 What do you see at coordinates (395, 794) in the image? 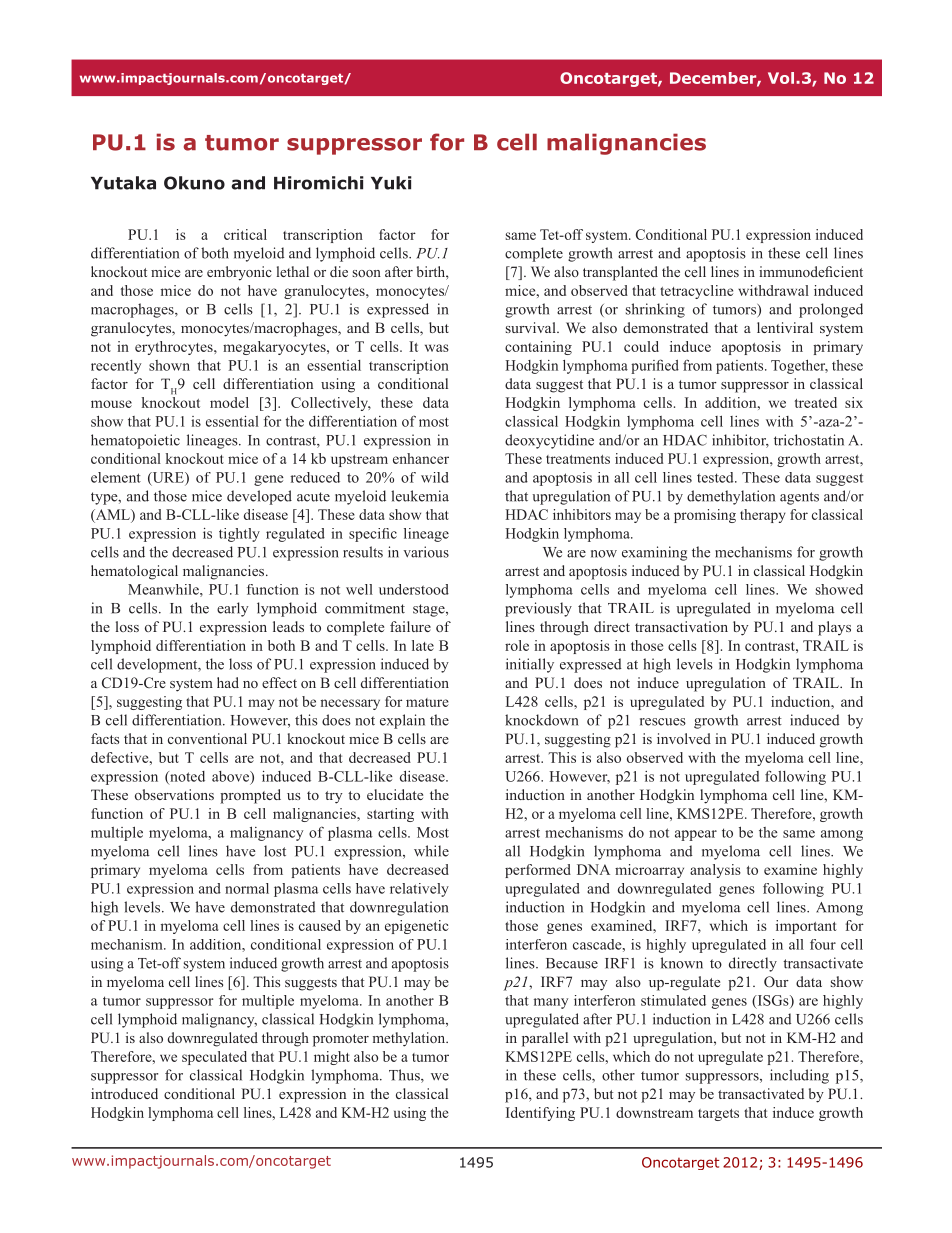
I see `elucidate` at bounding box center [395, 794].
